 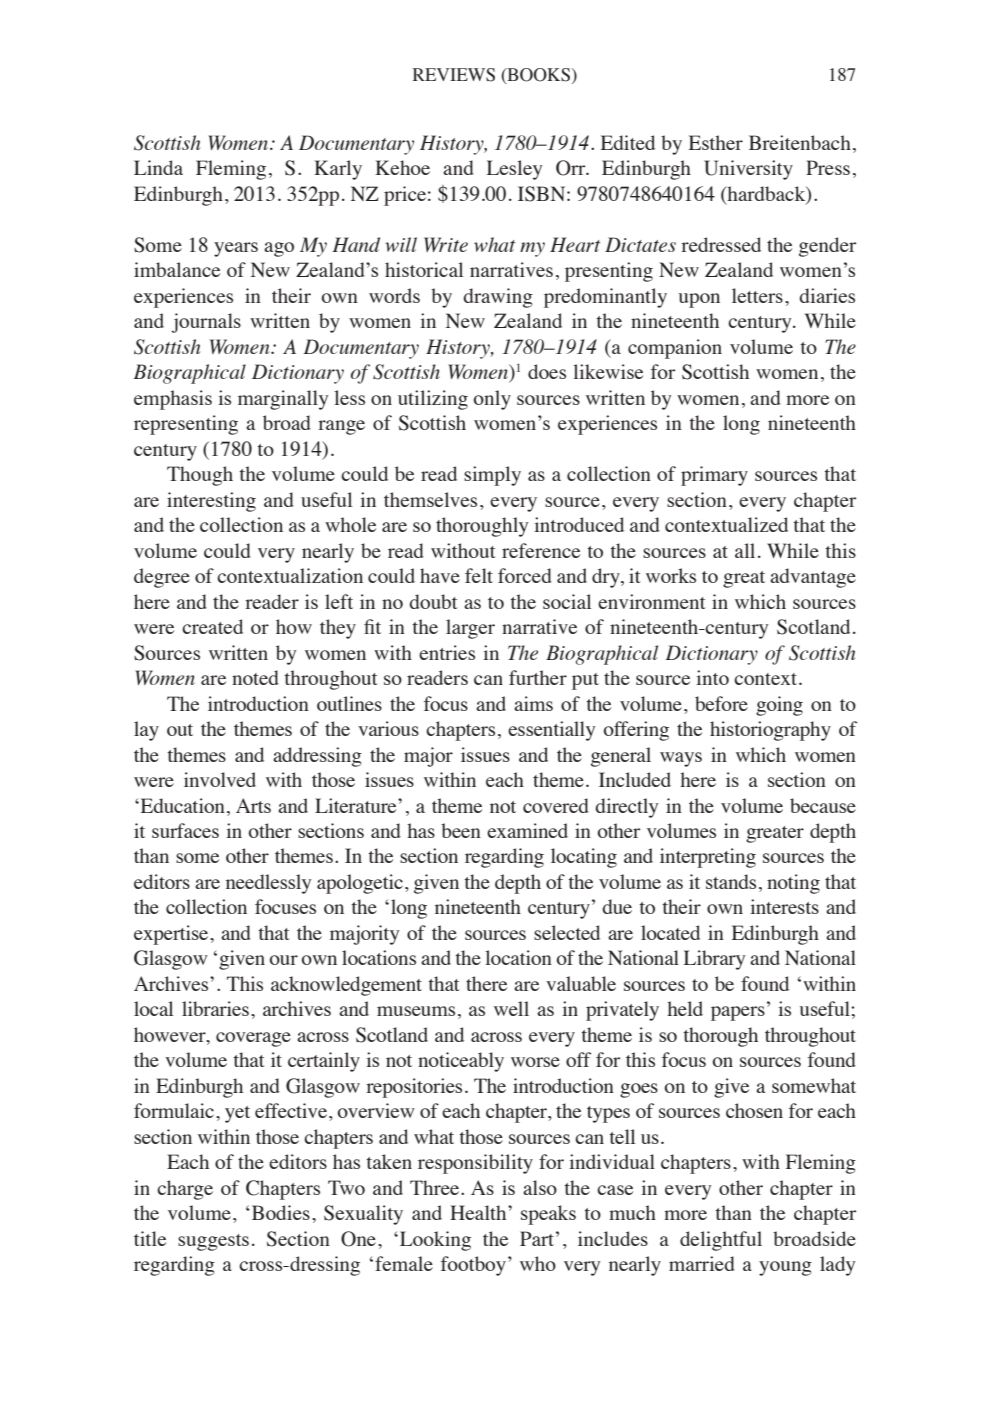 What do you see at coordinates (716, 142) in the screenshot?
I see `Esther` at bounding box center [716, 142].
